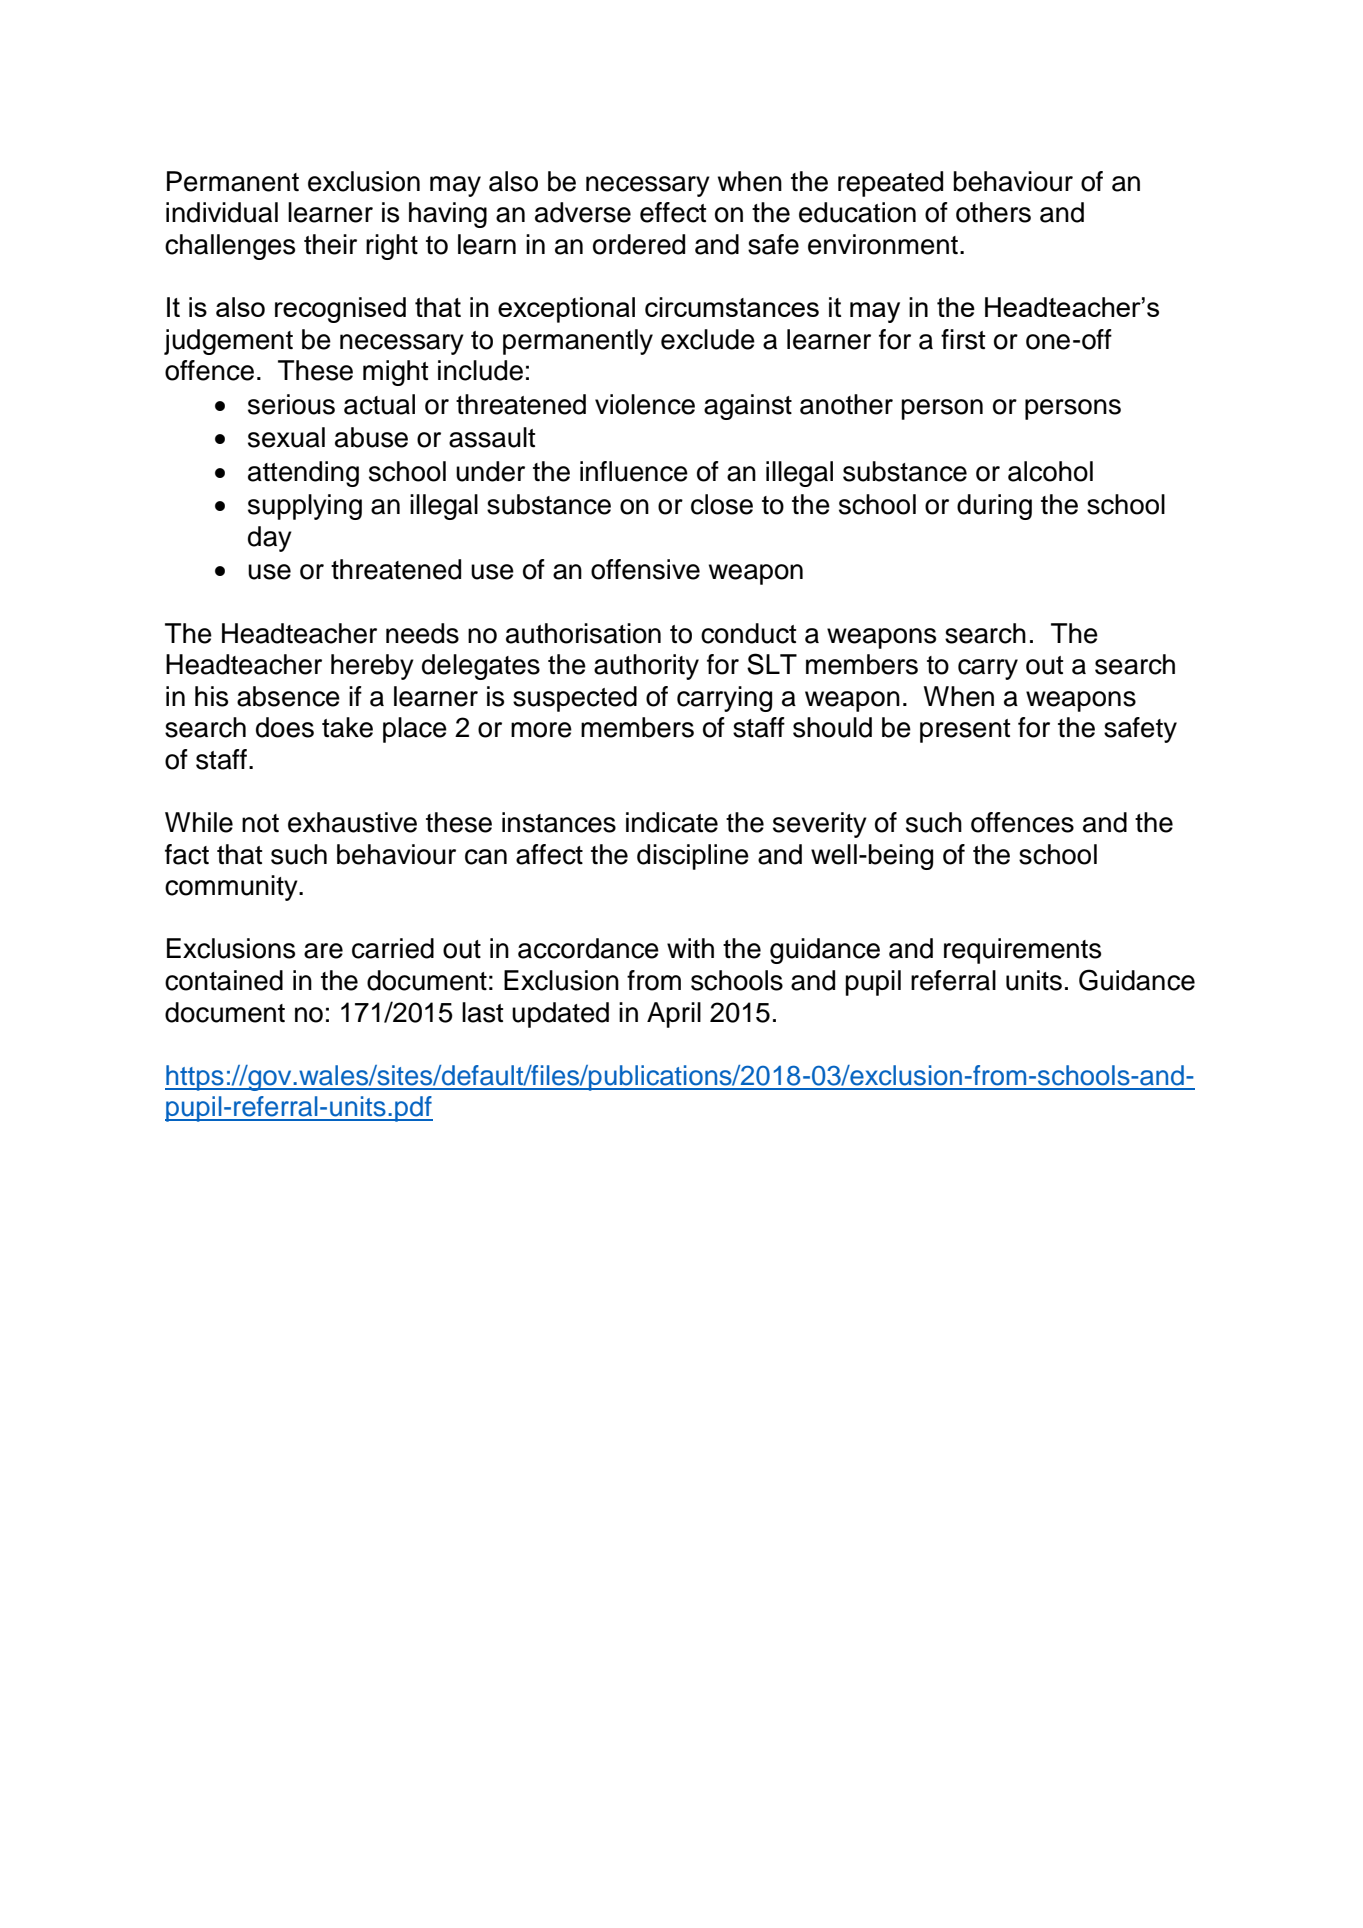 The width and height of the screenshot is (1363, 1928). Describe the element at coordinates (224, 980) in the screenshot. I see `contained` at that location.
